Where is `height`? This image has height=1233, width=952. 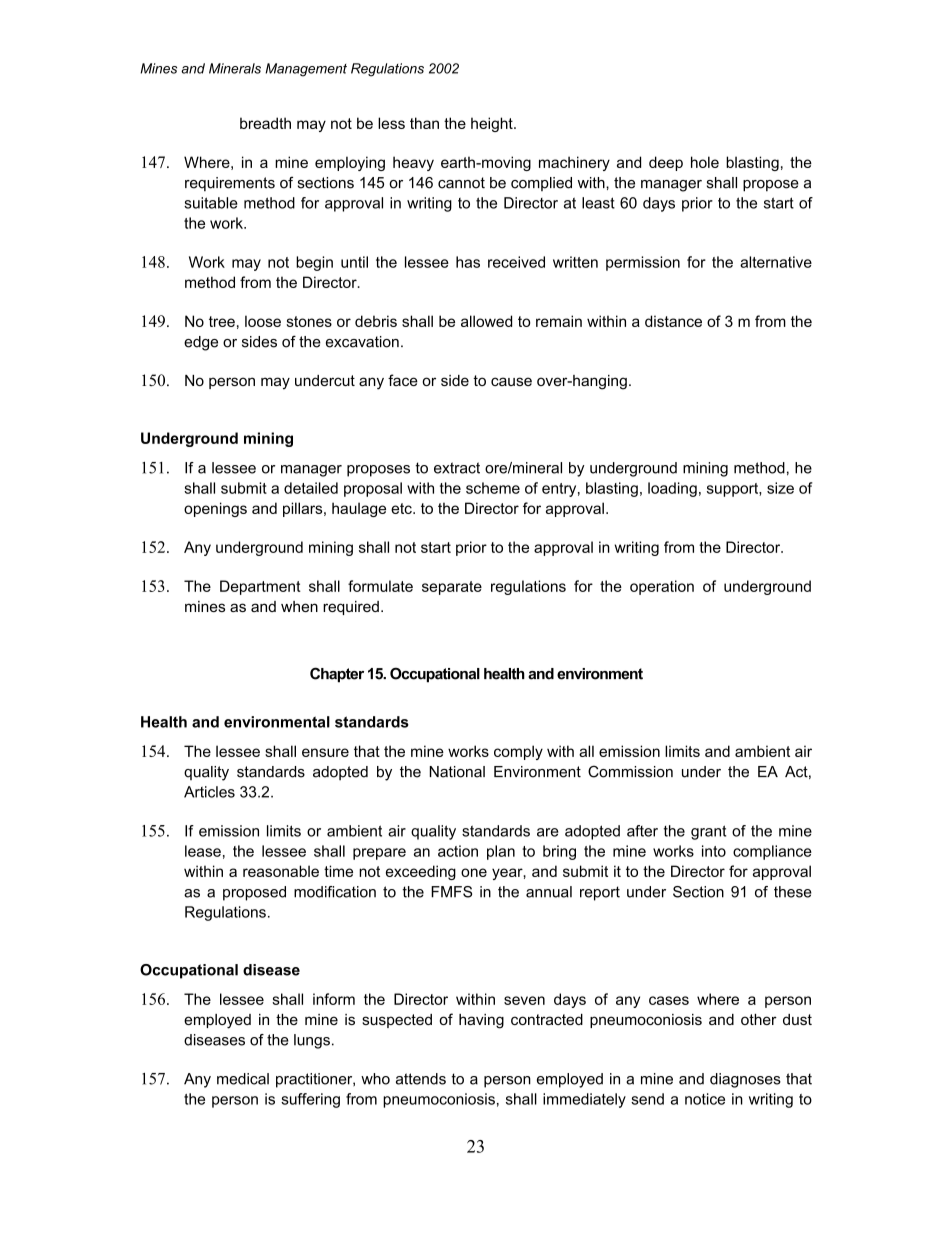
height is located at coordinates (493, 124).
